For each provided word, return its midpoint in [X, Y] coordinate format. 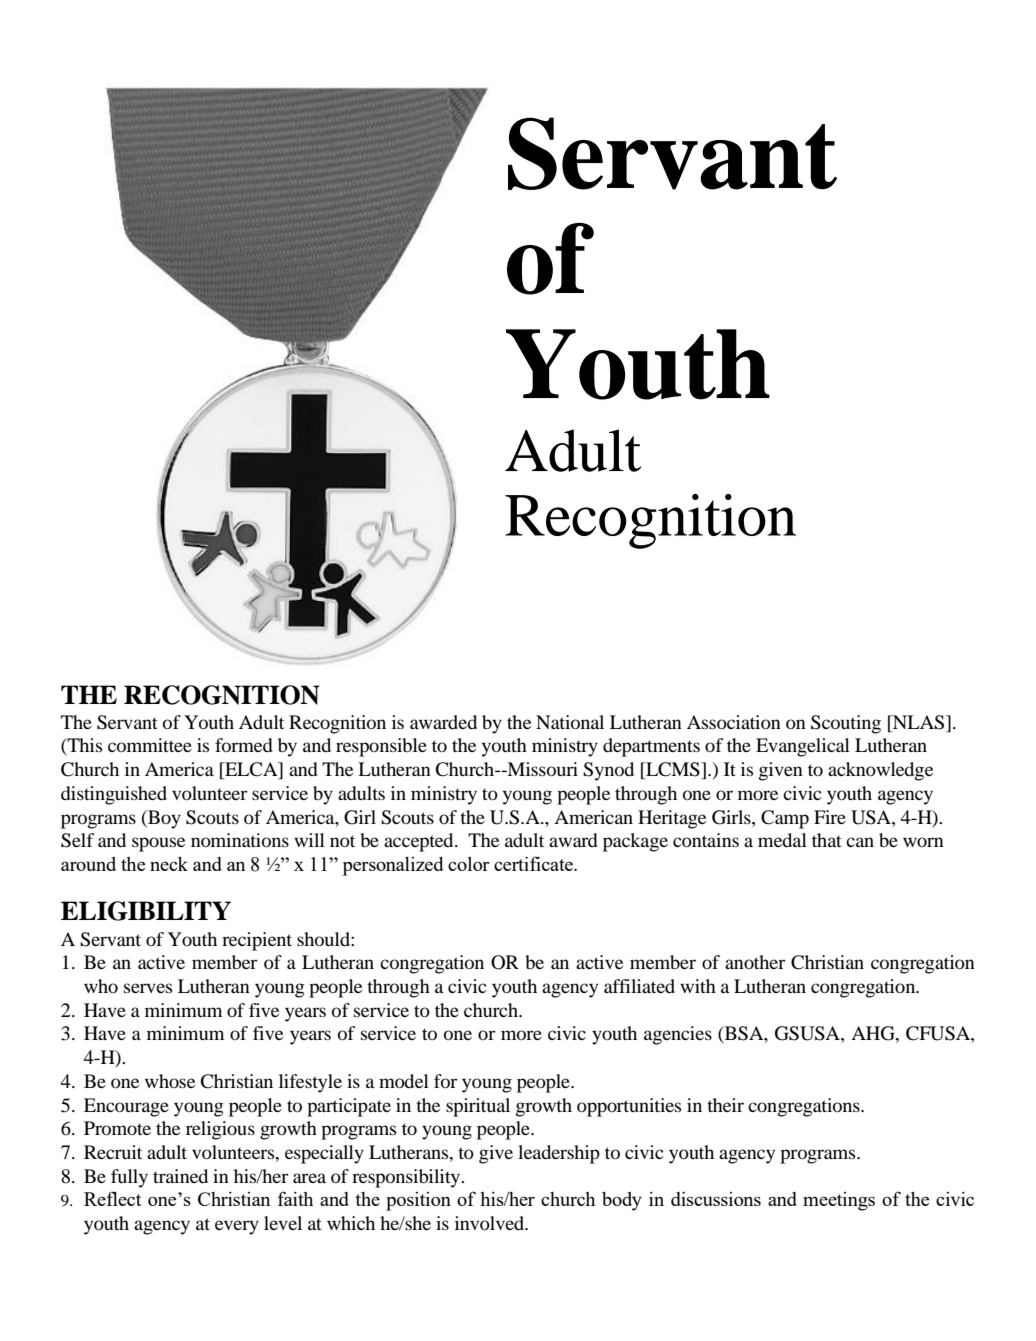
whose [170, 1081]
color [469, 864]
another [755, 962]
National [570, 722]
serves [148, 988]
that [827, 840]
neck [169, 863]
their [725, 1105]
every [237, 1227]
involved [491, 1223]
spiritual [478, 1107]
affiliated [639, 986]
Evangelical [803, 747]
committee [150, 745]
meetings [839, 1201]
